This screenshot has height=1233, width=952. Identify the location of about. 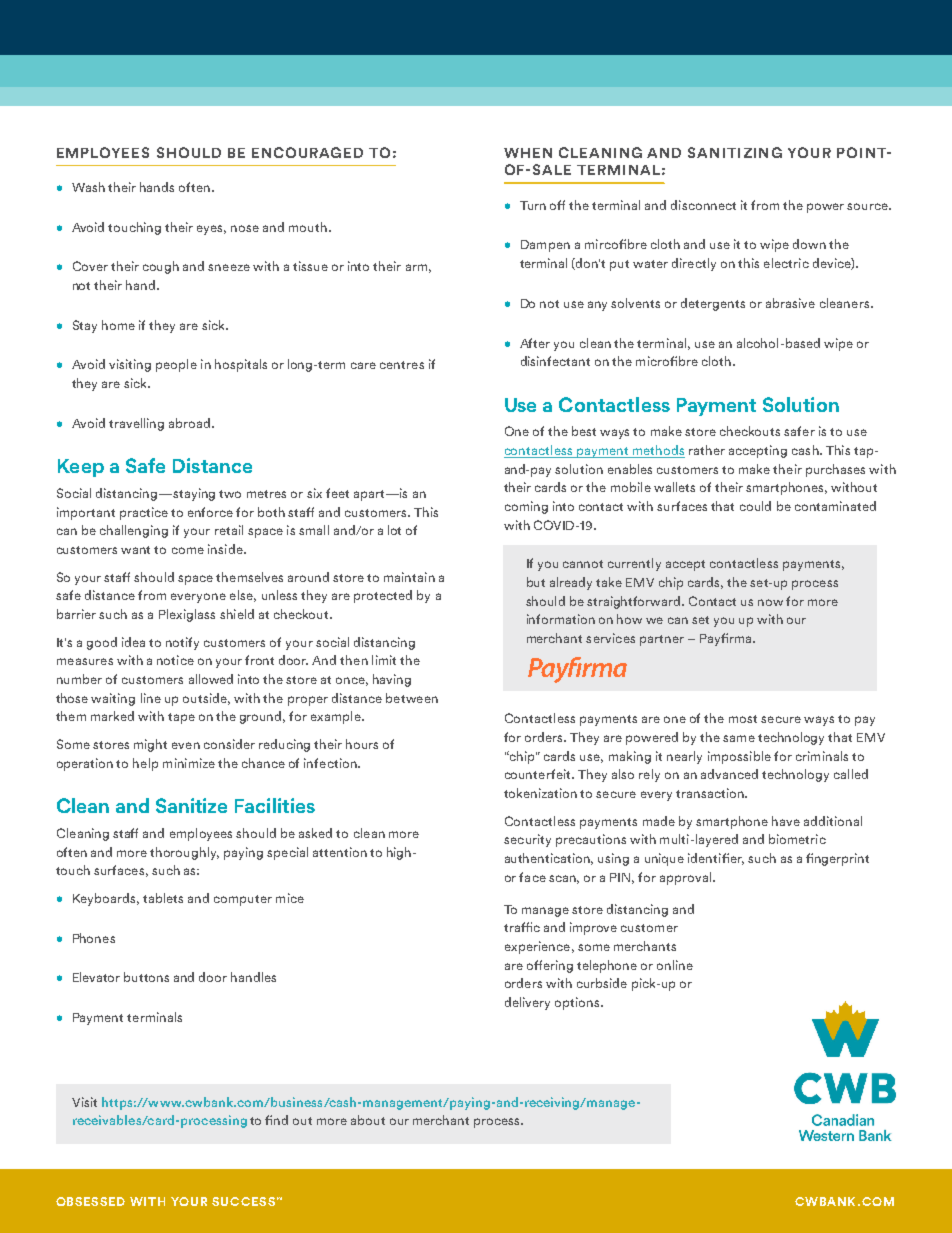
(368, 1120).
